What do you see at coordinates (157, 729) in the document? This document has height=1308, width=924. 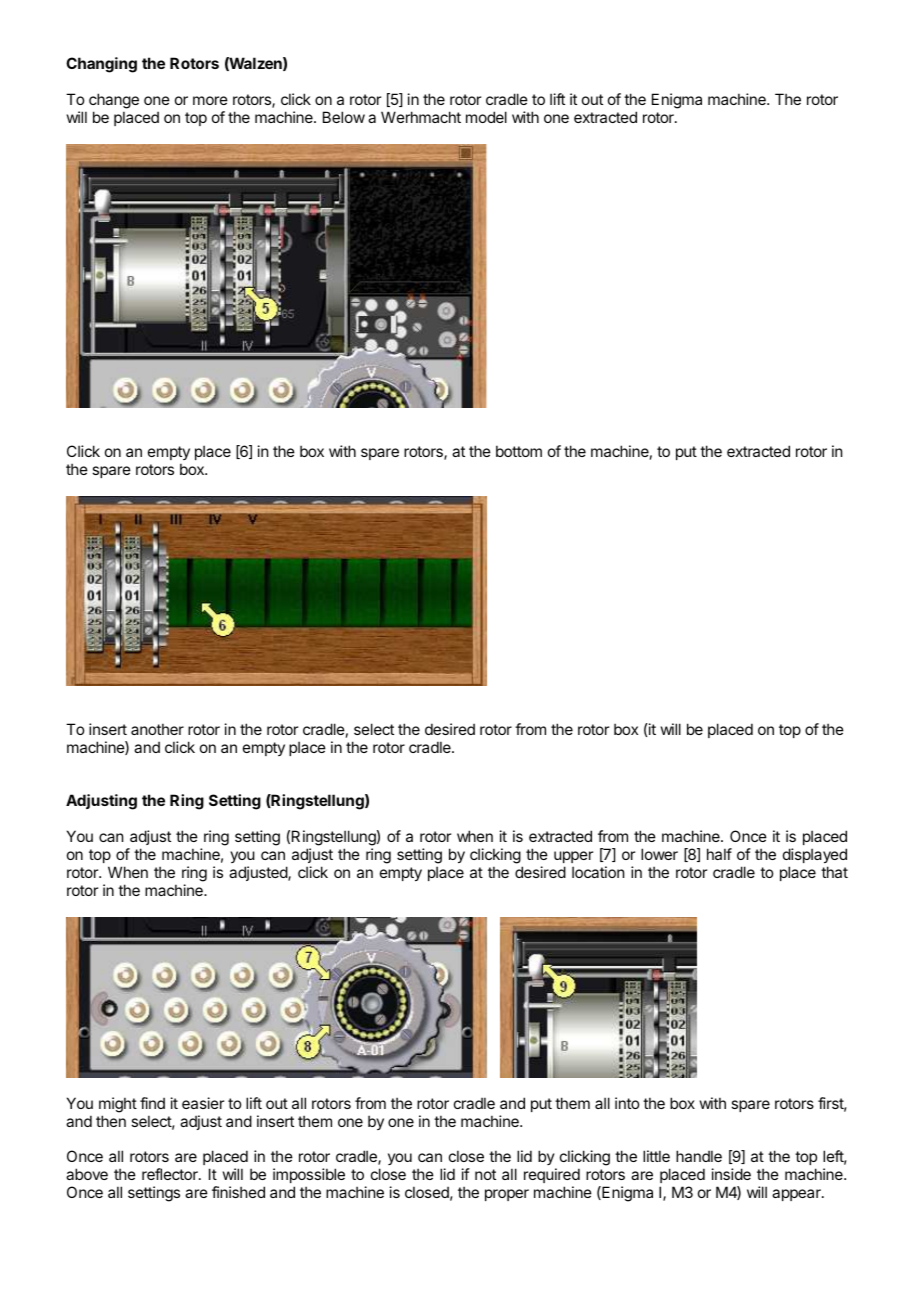 I see `another` at bounding box center [157, 729].
